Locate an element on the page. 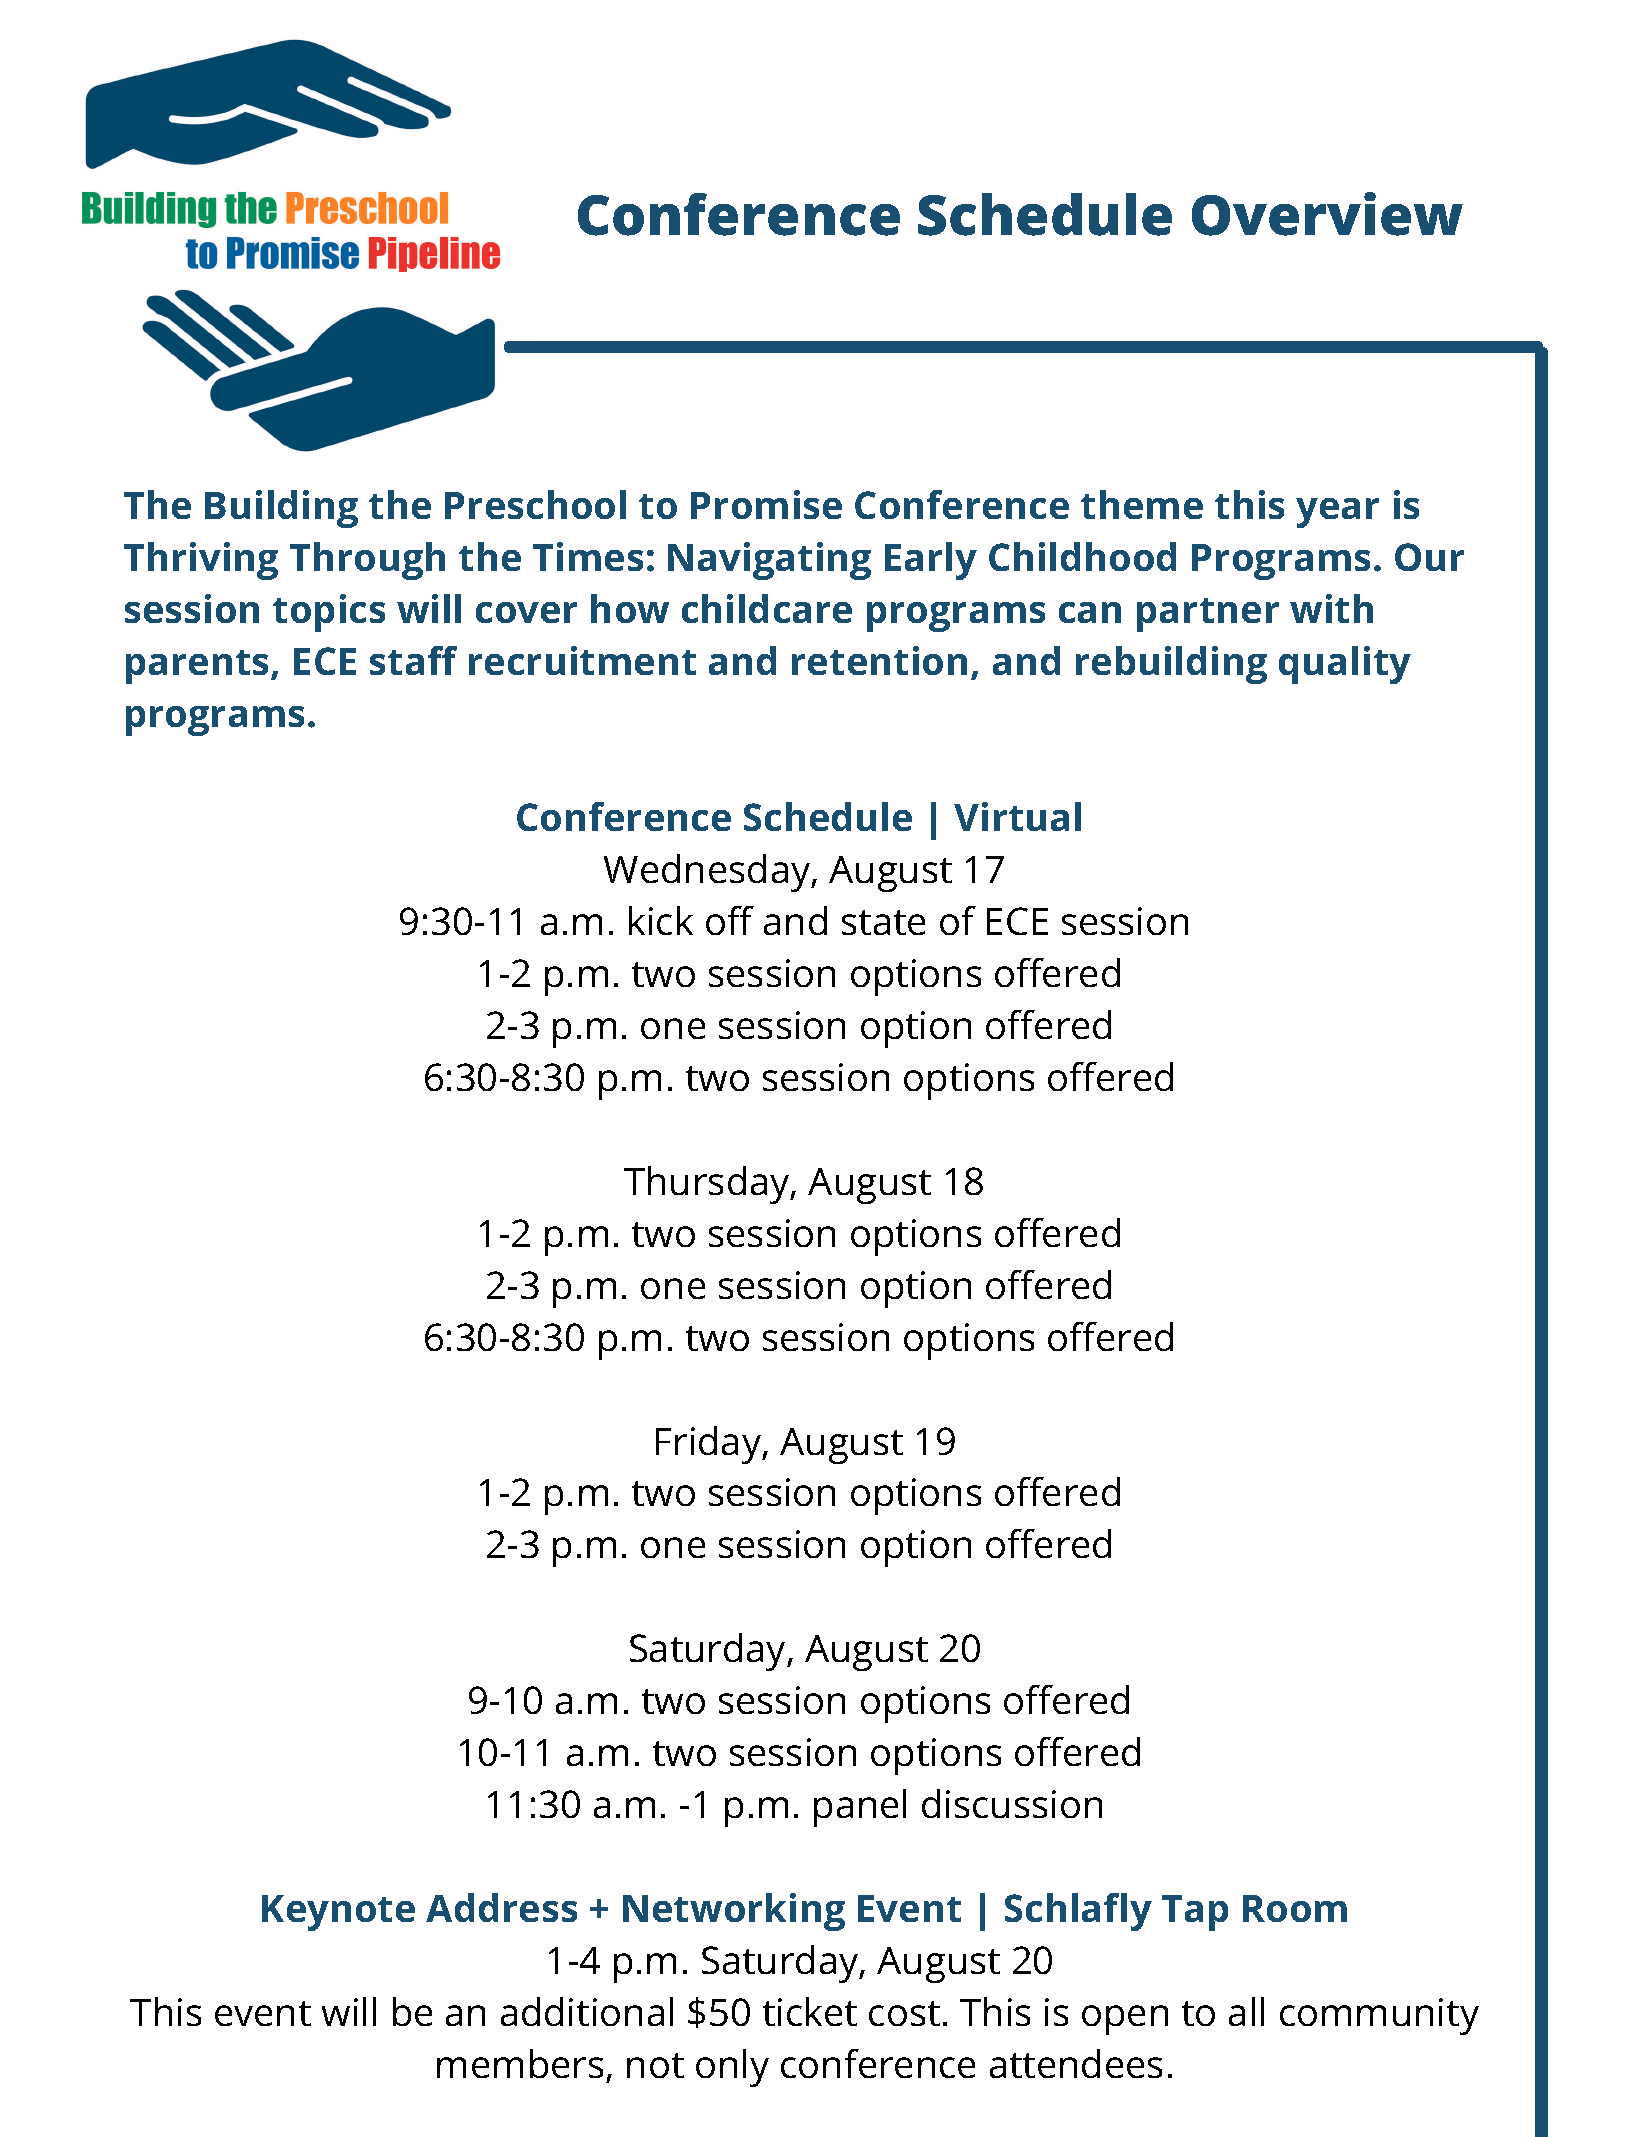 Image resolution: width=1652 pixels, height=2137 pixels. Keynote is located at coordinates (338, 1913).
